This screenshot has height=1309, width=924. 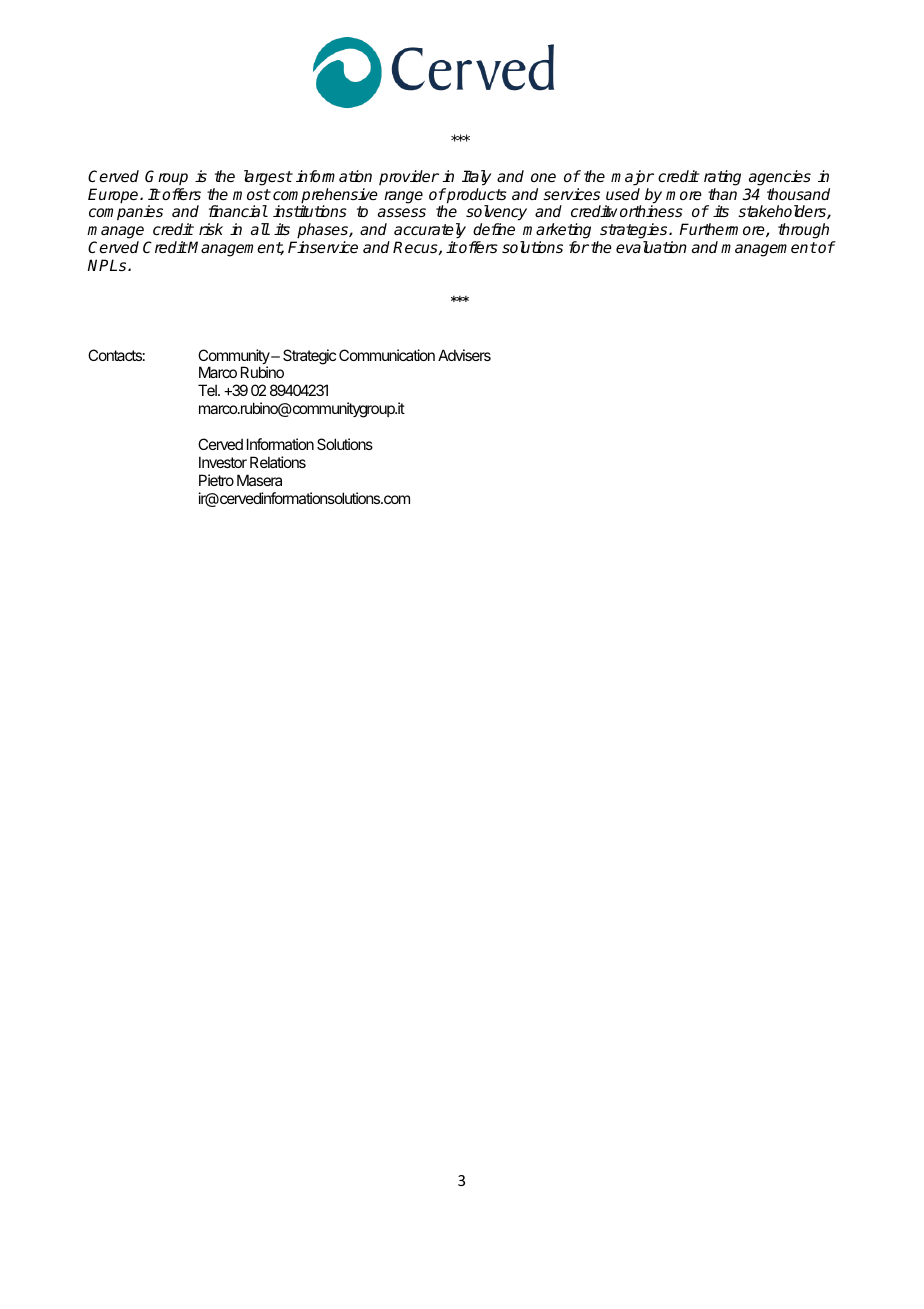 I want to click on than, so click(x=722, y=194).
